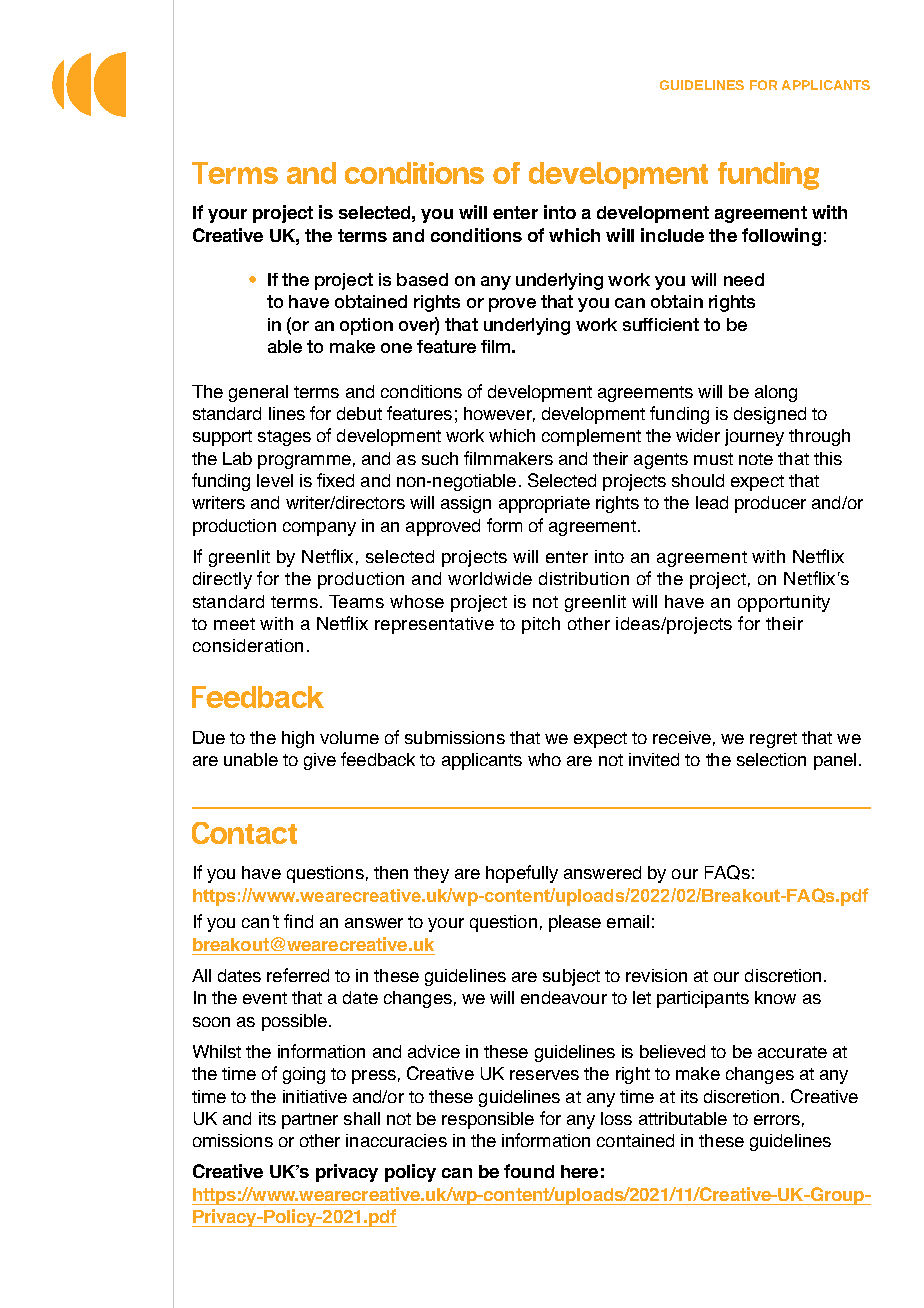 This screenshot has height=1308, width=924. What do you see at coordinates (635, 1140) in the screenshot?
I see `contained` at bounding box center [635, 1140].
